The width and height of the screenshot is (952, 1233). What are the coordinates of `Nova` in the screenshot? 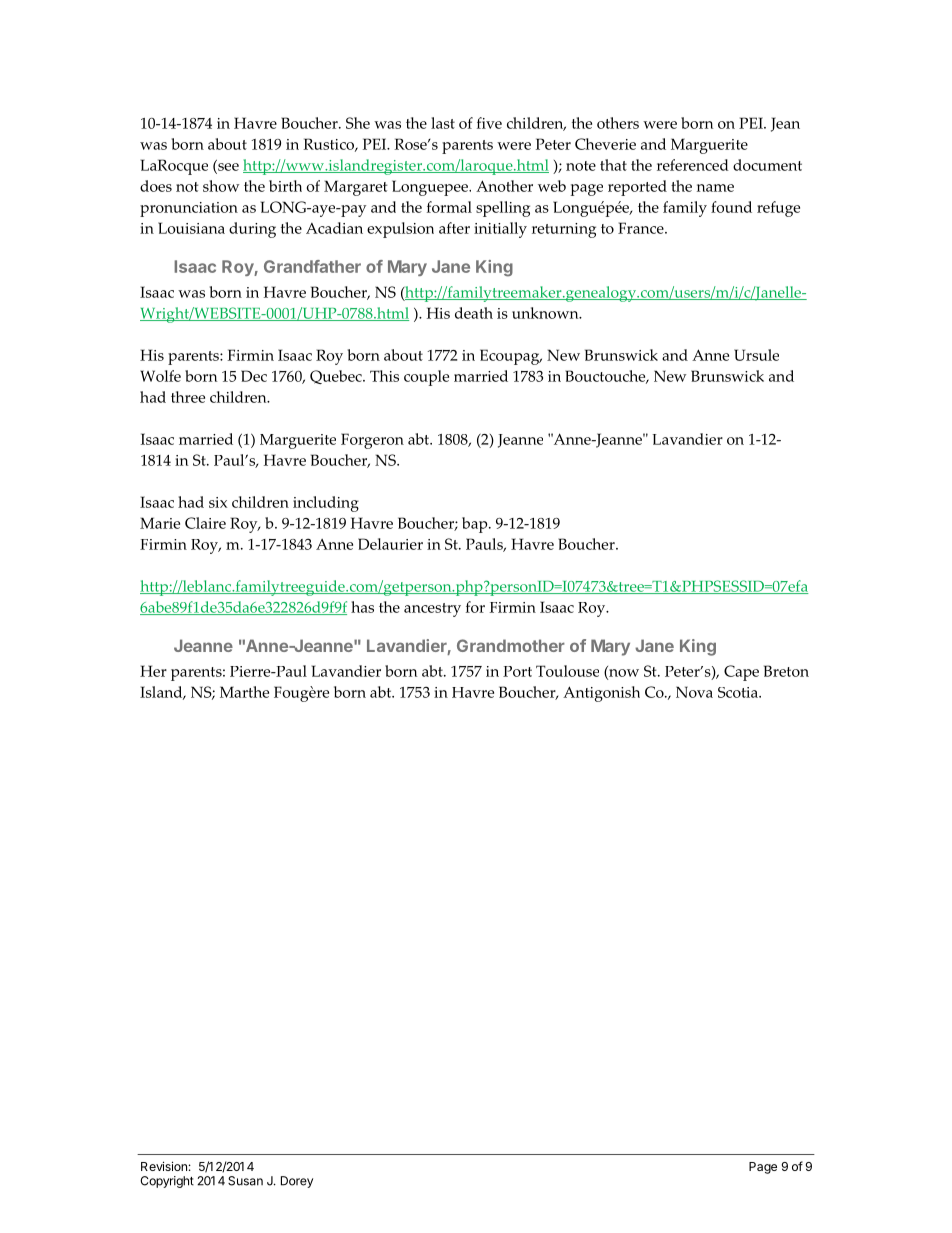 It's located at (694, 692).
